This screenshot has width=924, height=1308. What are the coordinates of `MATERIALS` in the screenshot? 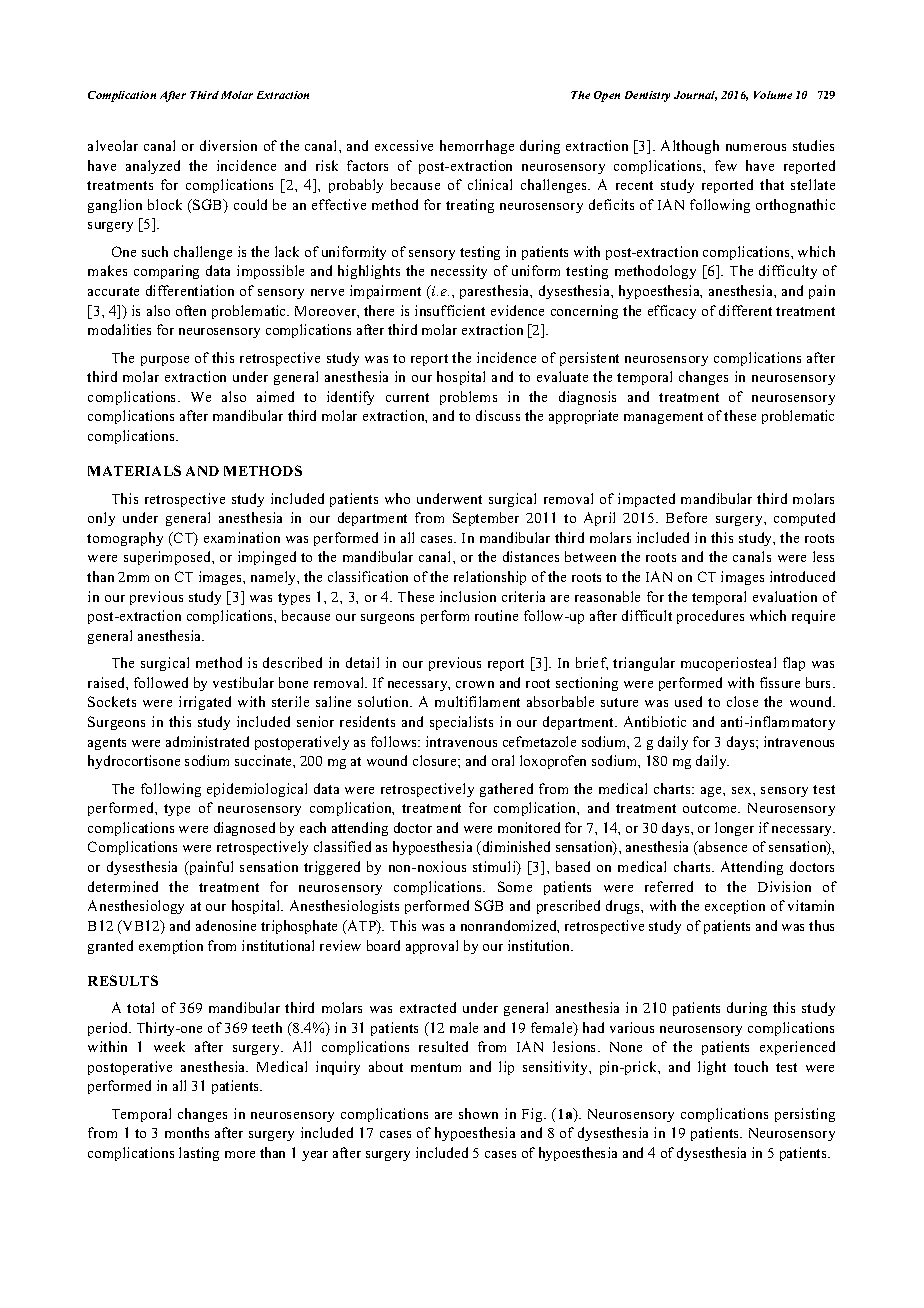 It's located at (134, 470).
